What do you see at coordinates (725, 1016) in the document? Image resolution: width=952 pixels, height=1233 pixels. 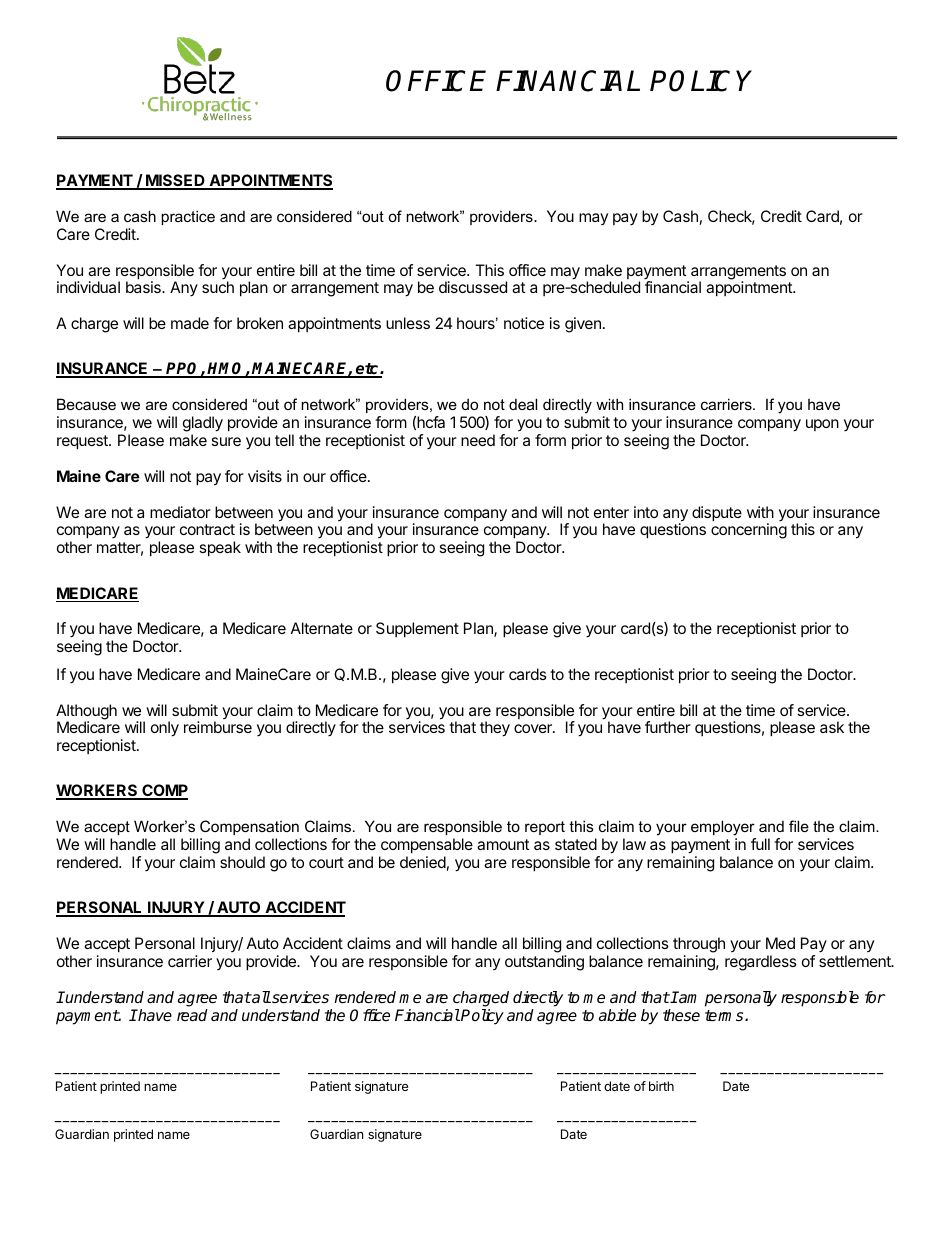 I see `terms` at bounding box center [725, 1016].
